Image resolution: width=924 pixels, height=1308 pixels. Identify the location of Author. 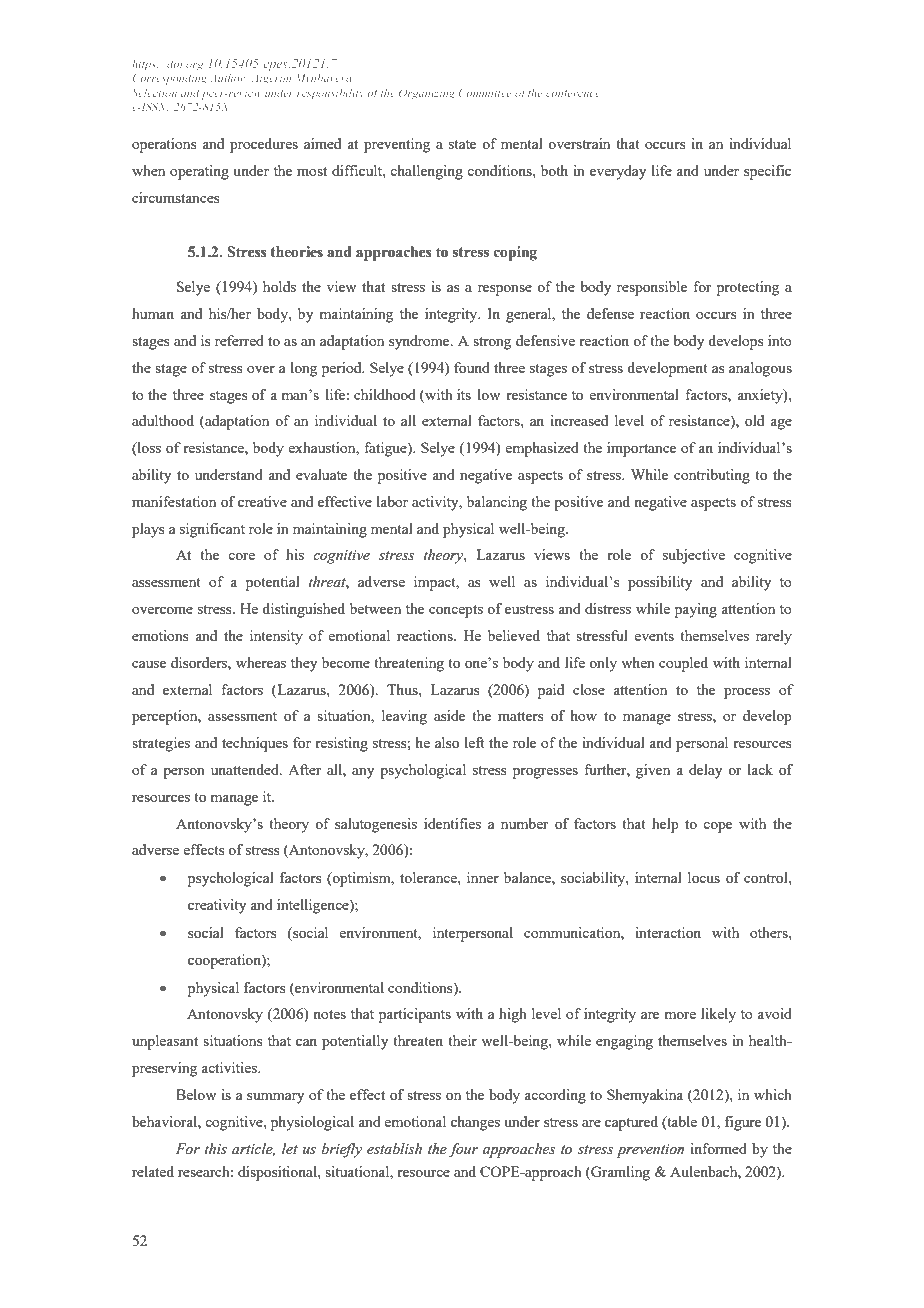
(229, 77).
